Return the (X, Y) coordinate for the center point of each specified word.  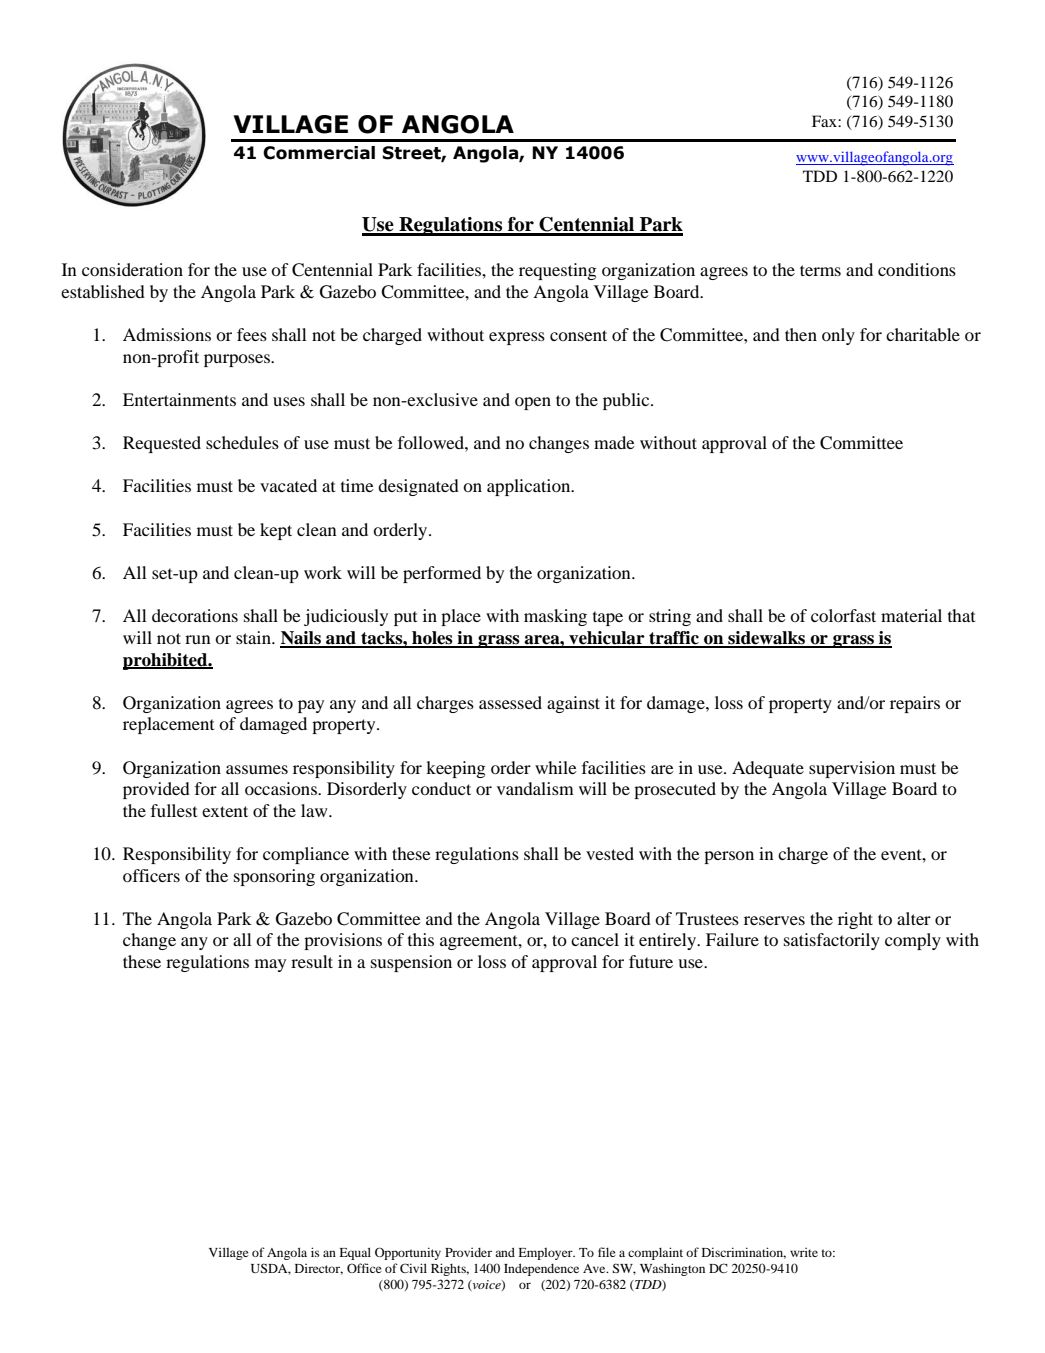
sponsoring (274, 877)
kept (276, 531)
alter (914, 918)
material (911, 615)
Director (319, 1269)
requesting (558, 271)
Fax (825, 121)
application (530, 487)
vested (610, 853)
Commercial (319, 153)
